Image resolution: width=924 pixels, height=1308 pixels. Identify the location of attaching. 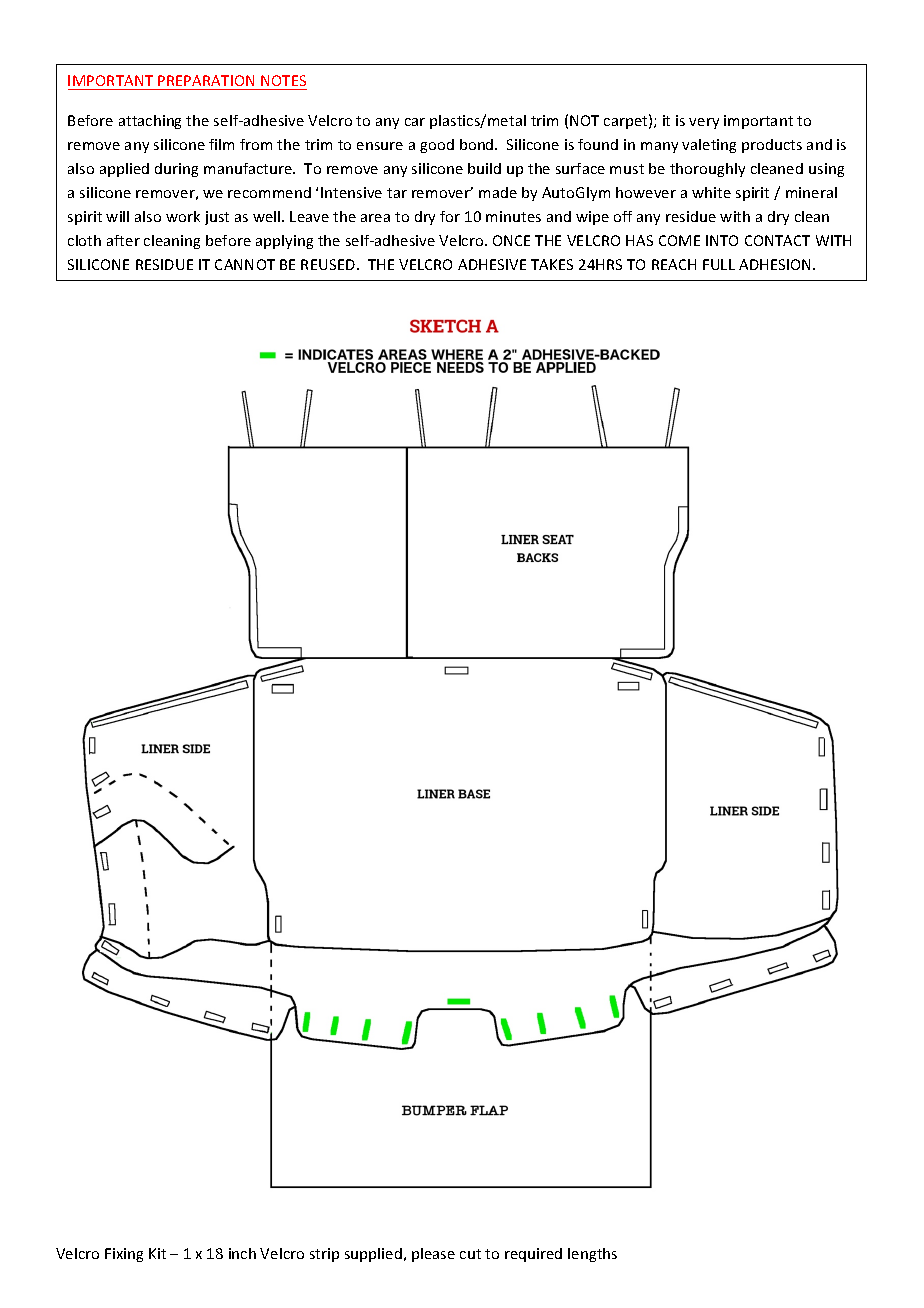
(150, 122).
